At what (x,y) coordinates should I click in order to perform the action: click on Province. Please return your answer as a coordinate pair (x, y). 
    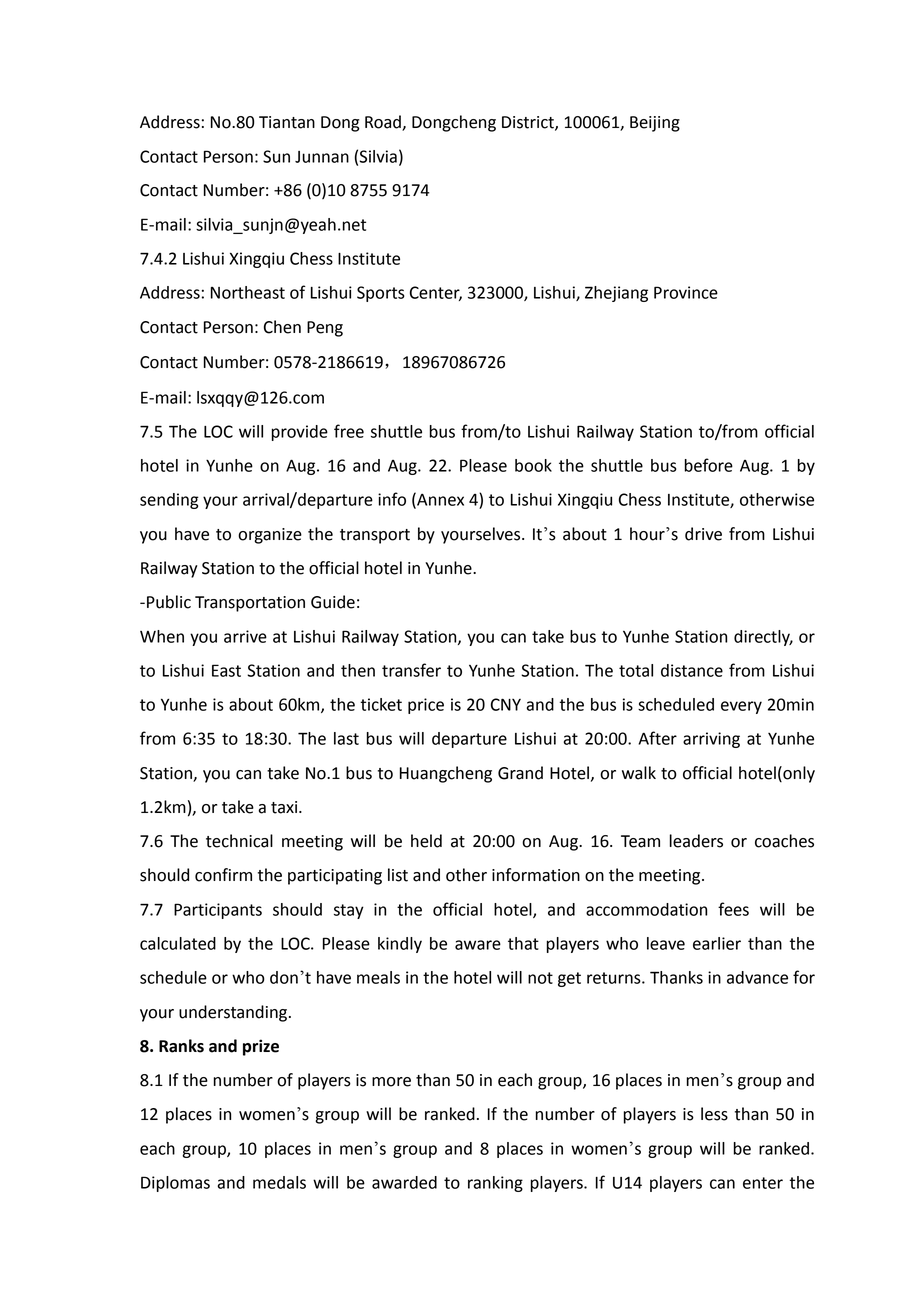
    Looking at the image, I should click on (686, 292).
